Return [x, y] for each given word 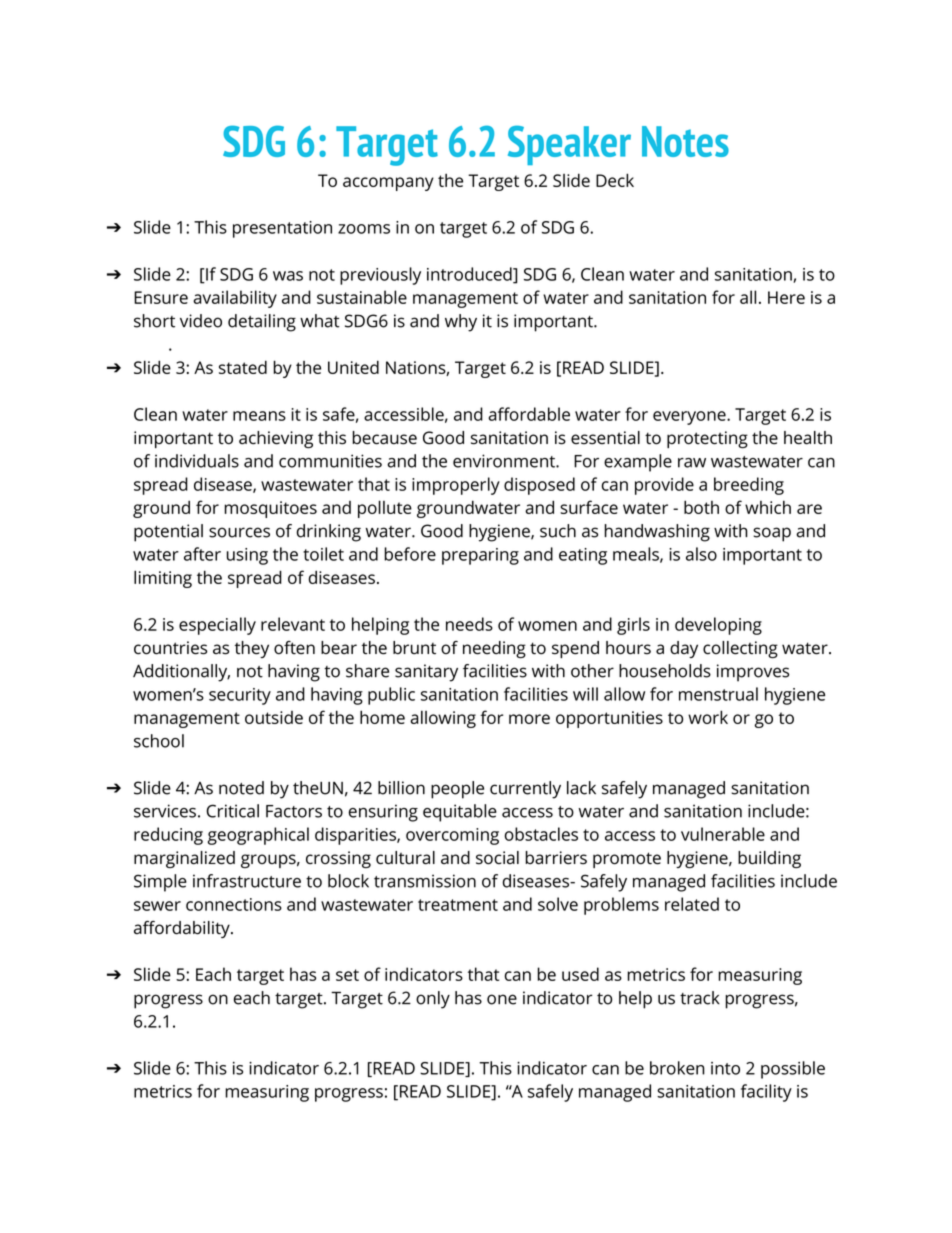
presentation [282, 229]
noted [241, 788]
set [347, 975]
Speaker [569, 145]
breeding [749, 486]
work [708, 717]
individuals [197, 461]
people [457, 790]
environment [505, 461]
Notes [685, 141]
